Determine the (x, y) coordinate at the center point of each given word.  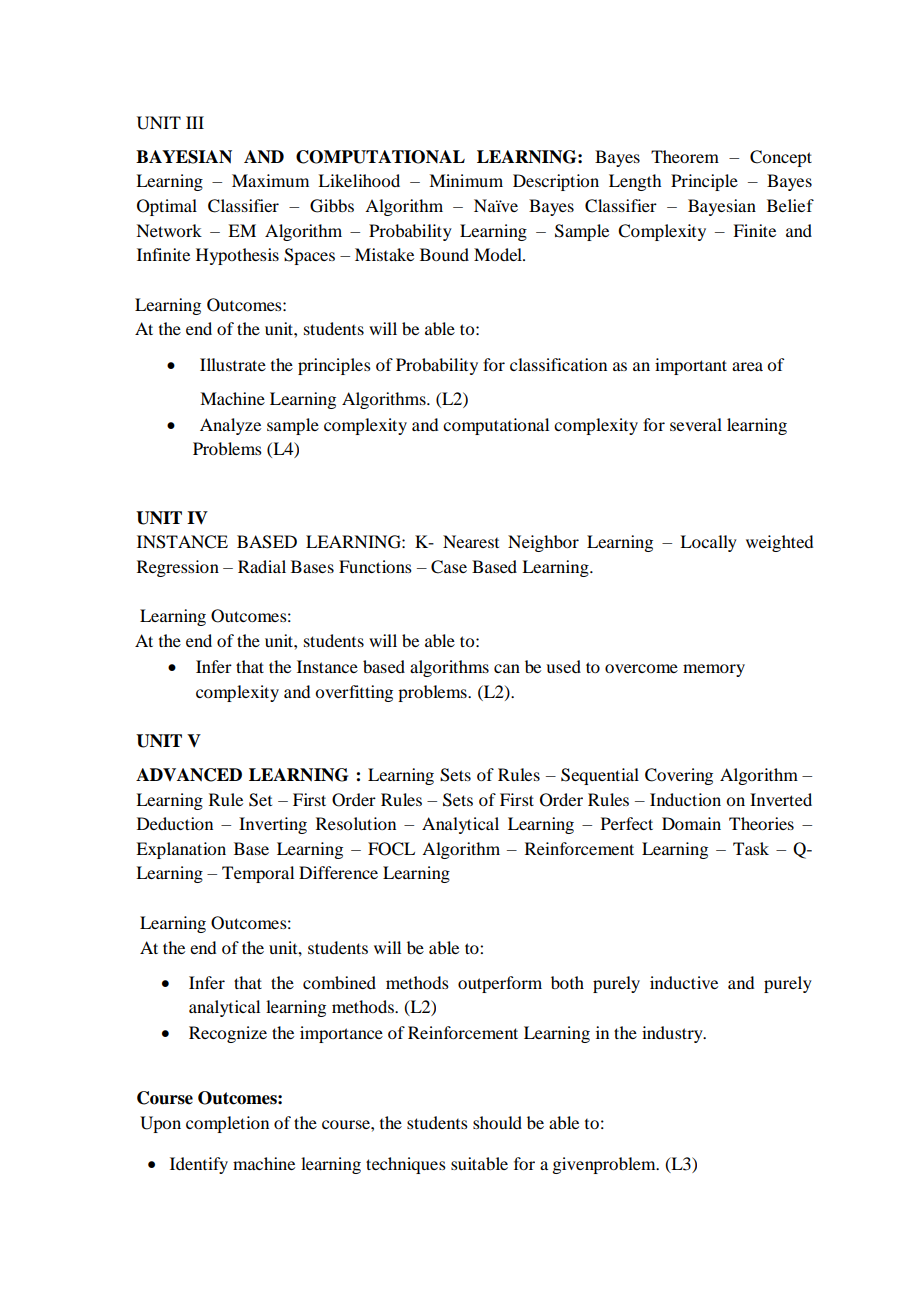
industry (673, 1034)
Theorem (685, 156)
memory (714, 670)
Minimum (466, 180)
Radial (262, 566)
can (507, 668)
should (497, 1122)
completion (227, 1124)
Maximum (270, 180)
